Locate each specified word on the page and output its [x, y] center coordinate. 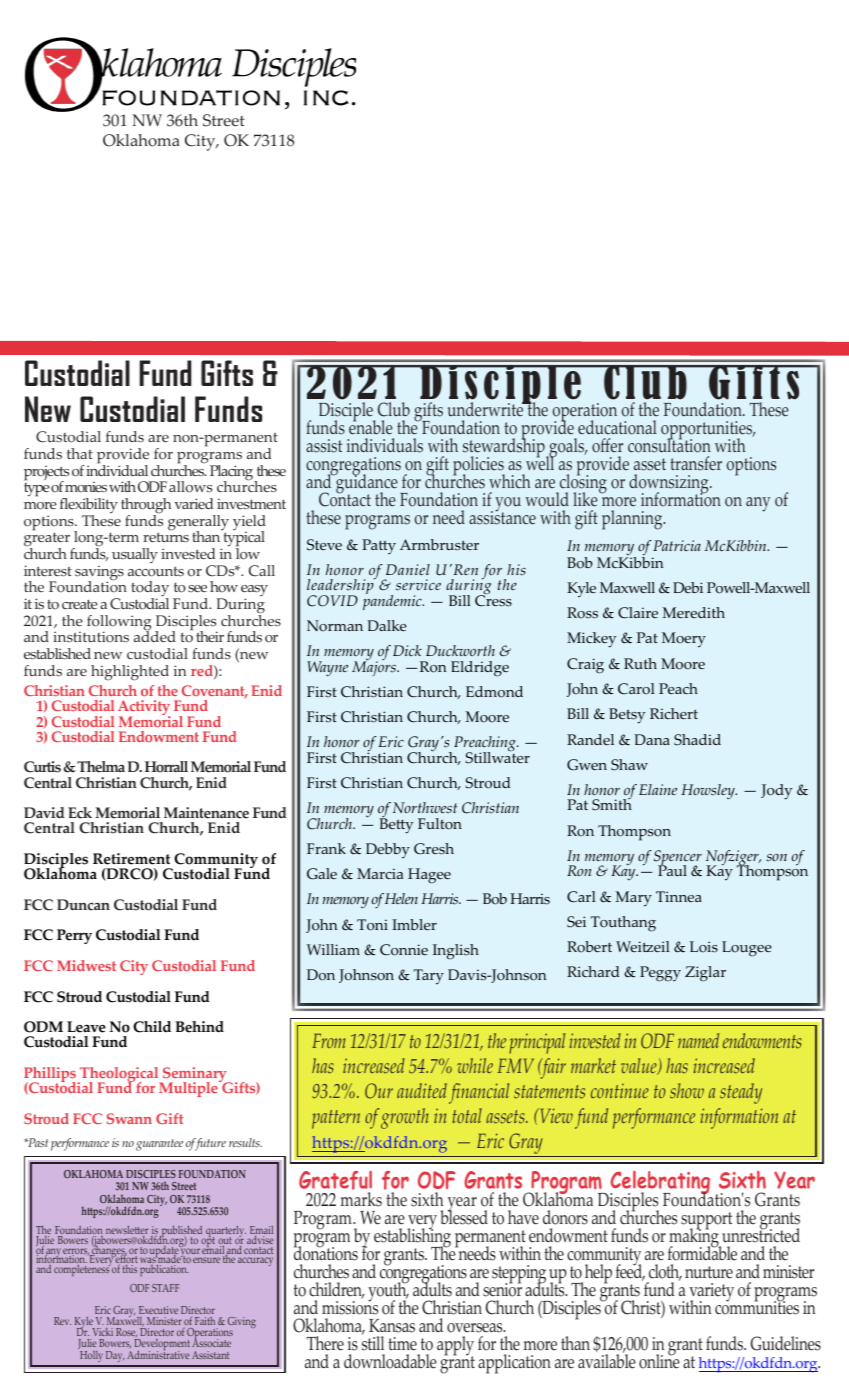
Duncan [83, 905]
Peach [678, 689]
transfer [696, 463]
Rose [127, 1334]
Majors [375, 667]
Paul [672, 869]
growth [405, 1118]
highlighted [130, 673]
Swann [129, 1118]
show [687, 1091]
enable [371, 426]
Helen [401, 898]
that [80, 453]
